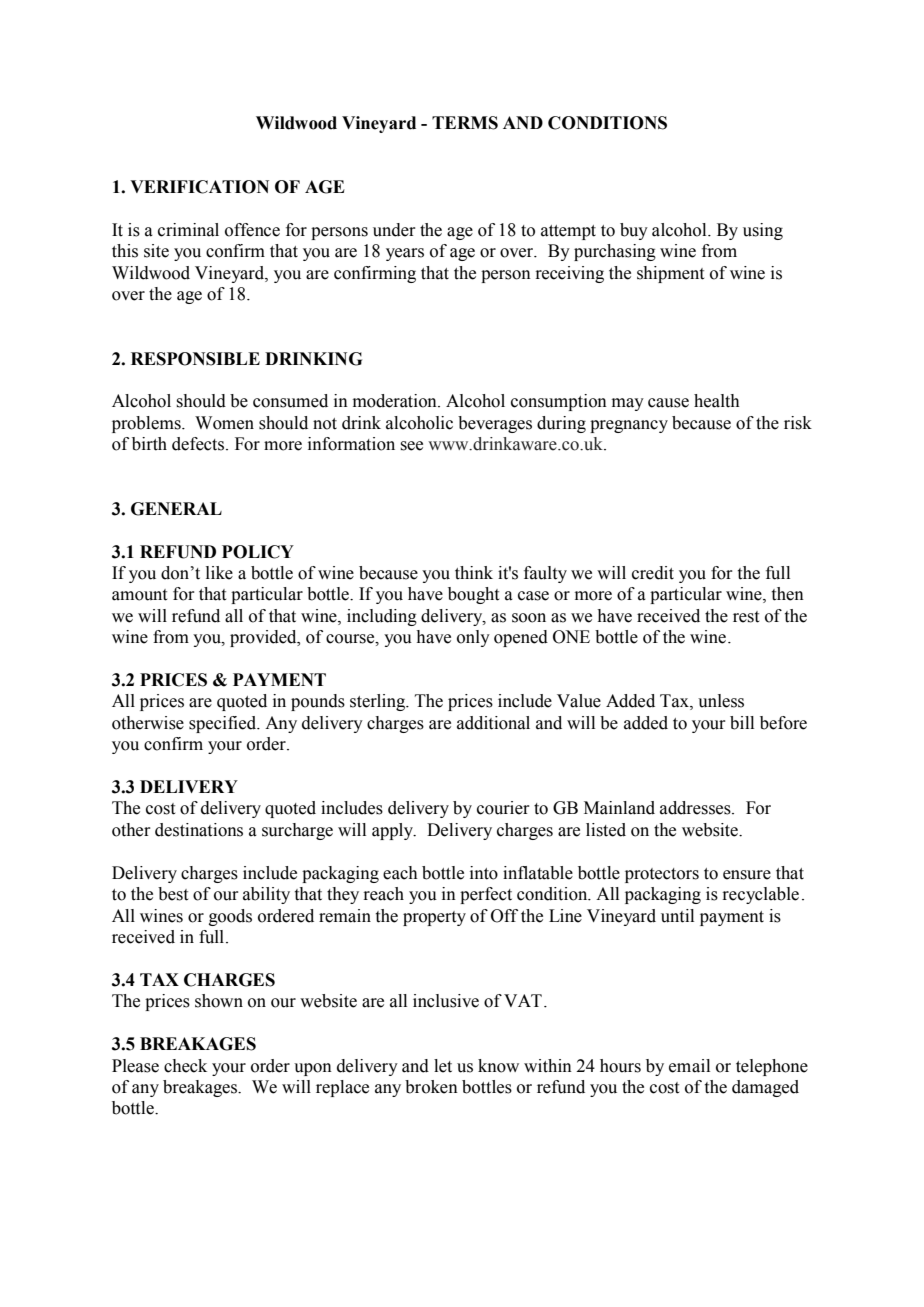 This screenshot has height=1307, width=924. I want to click on see, so click(412, 446).
